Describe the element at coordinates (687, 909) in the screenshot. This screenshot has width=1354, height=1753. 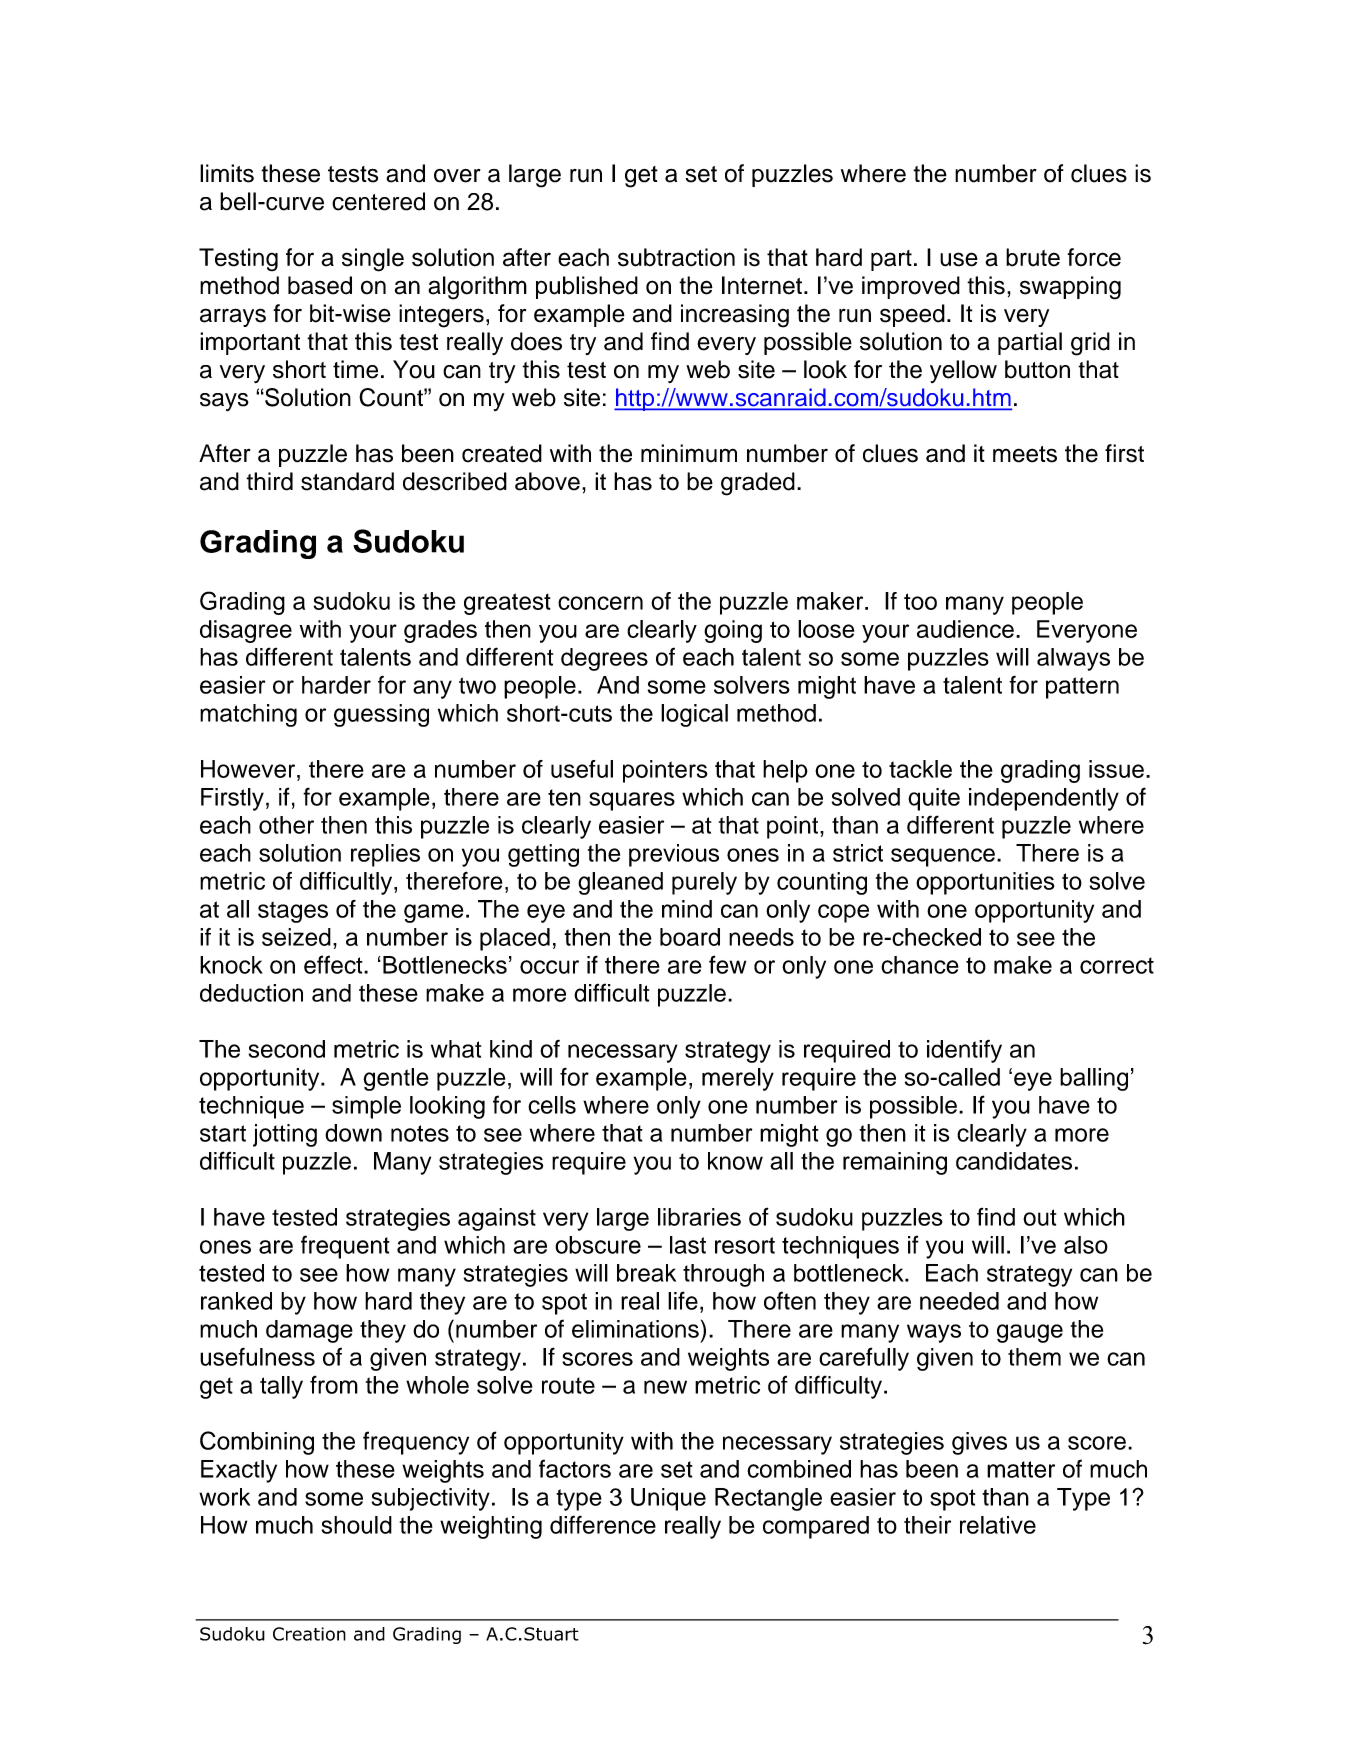
I see `mind` at that location.
